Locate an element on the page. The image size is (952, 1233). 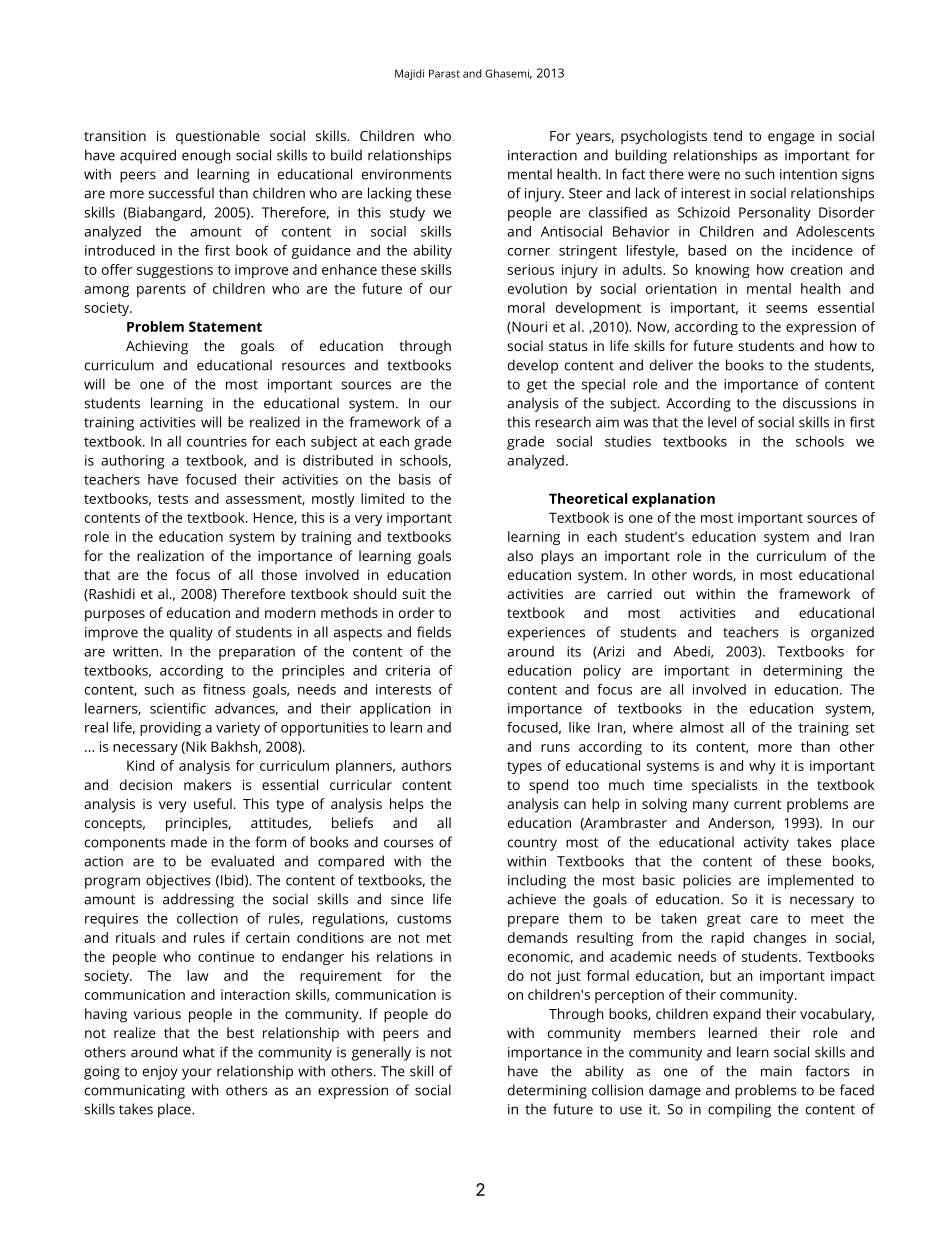
intention is located at coordinates (808, 174).
